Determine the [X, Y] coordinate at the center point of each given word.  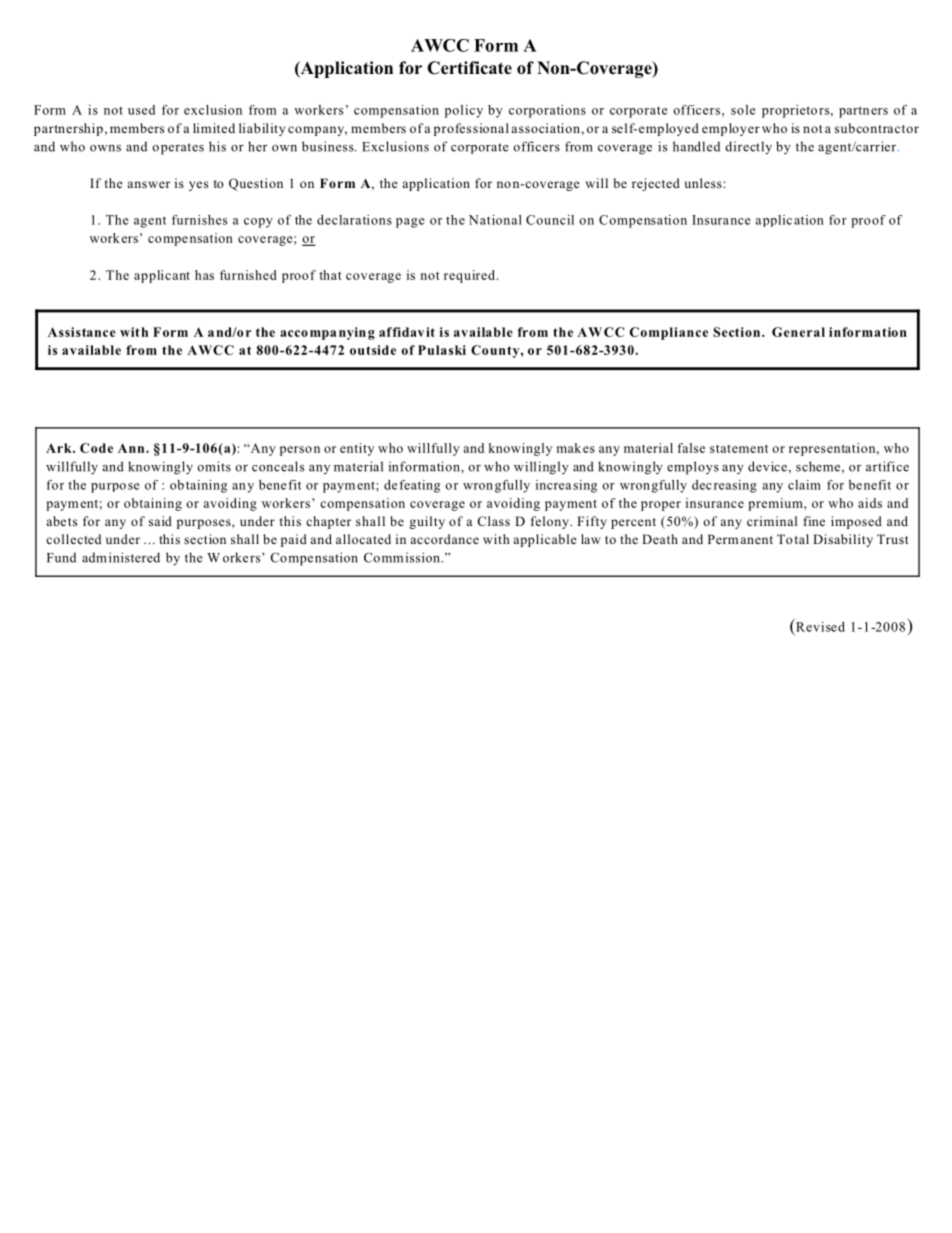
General [798, 332]
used [141, 110]
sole [743, 110]
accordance [445, 539]
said [160, 521]
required [471, 276]
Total [793, 539]
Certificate [470, 68]
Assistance [82, 332]
